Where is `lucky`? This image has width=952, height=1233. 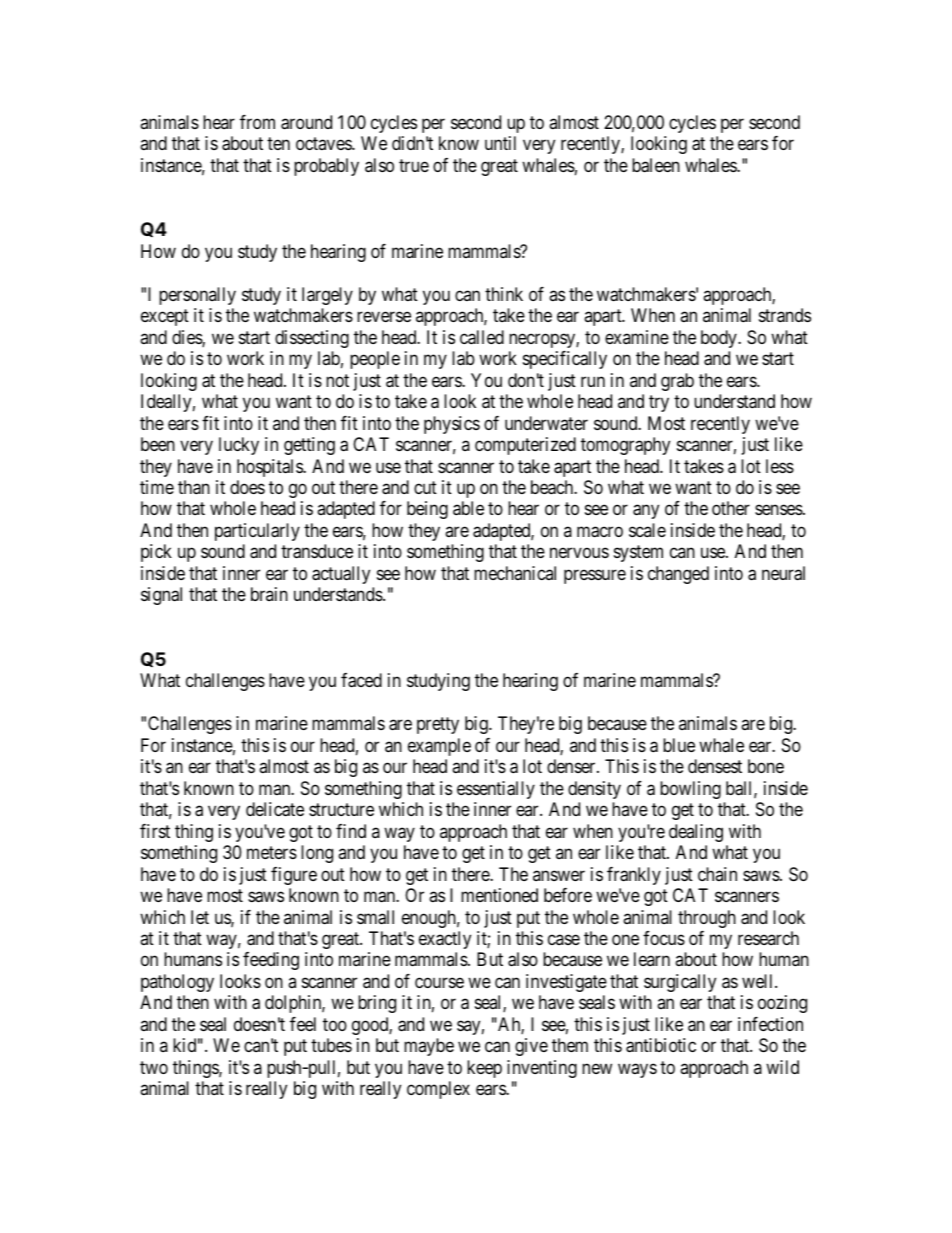 lucky is located at coordinates (239, 446).
